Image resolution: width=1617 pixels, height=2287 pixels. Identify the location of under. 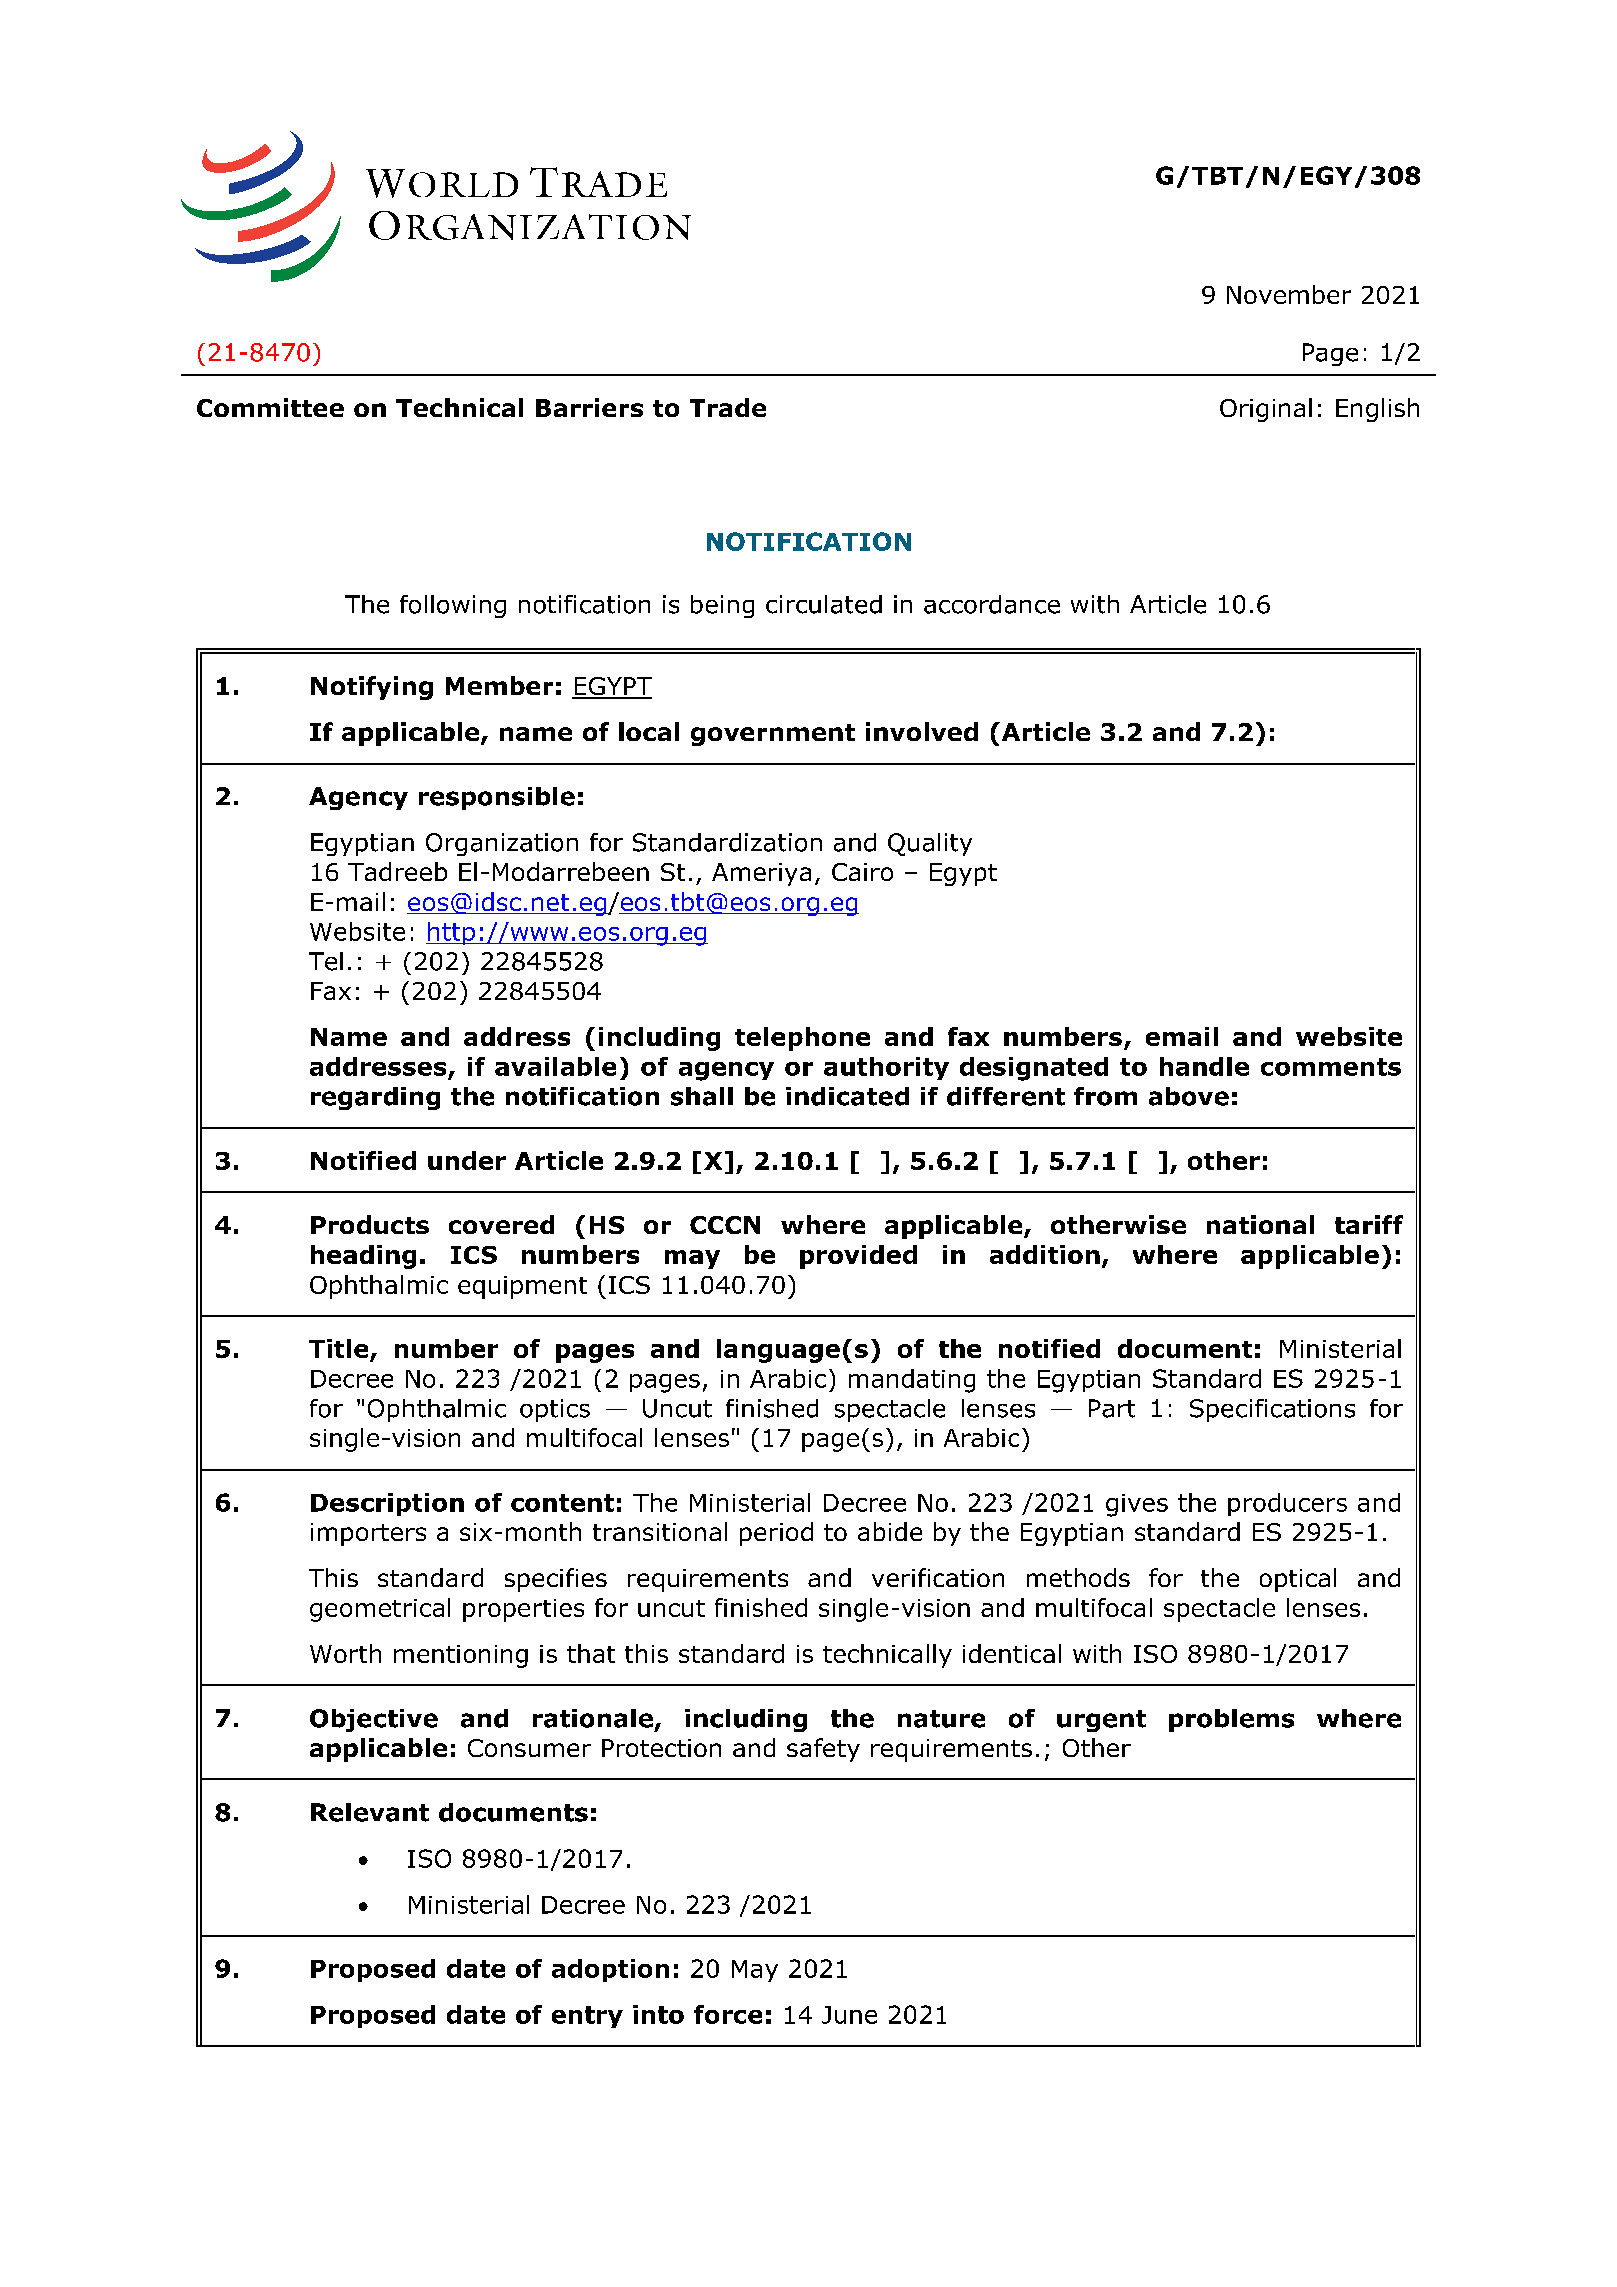
(467, 1160).
